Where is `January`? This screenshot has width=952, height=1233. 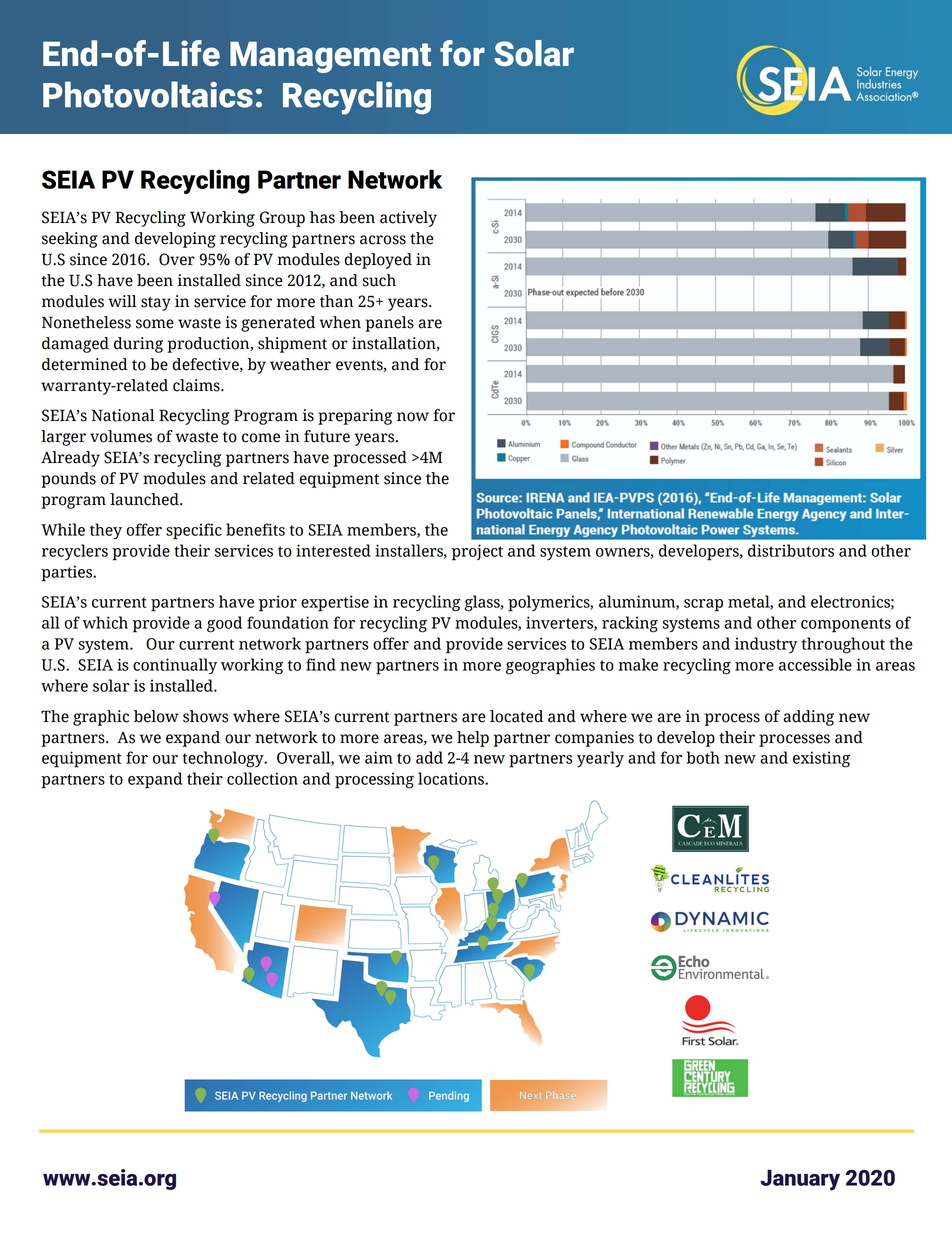
January is located at coordinates (800, 1180).
